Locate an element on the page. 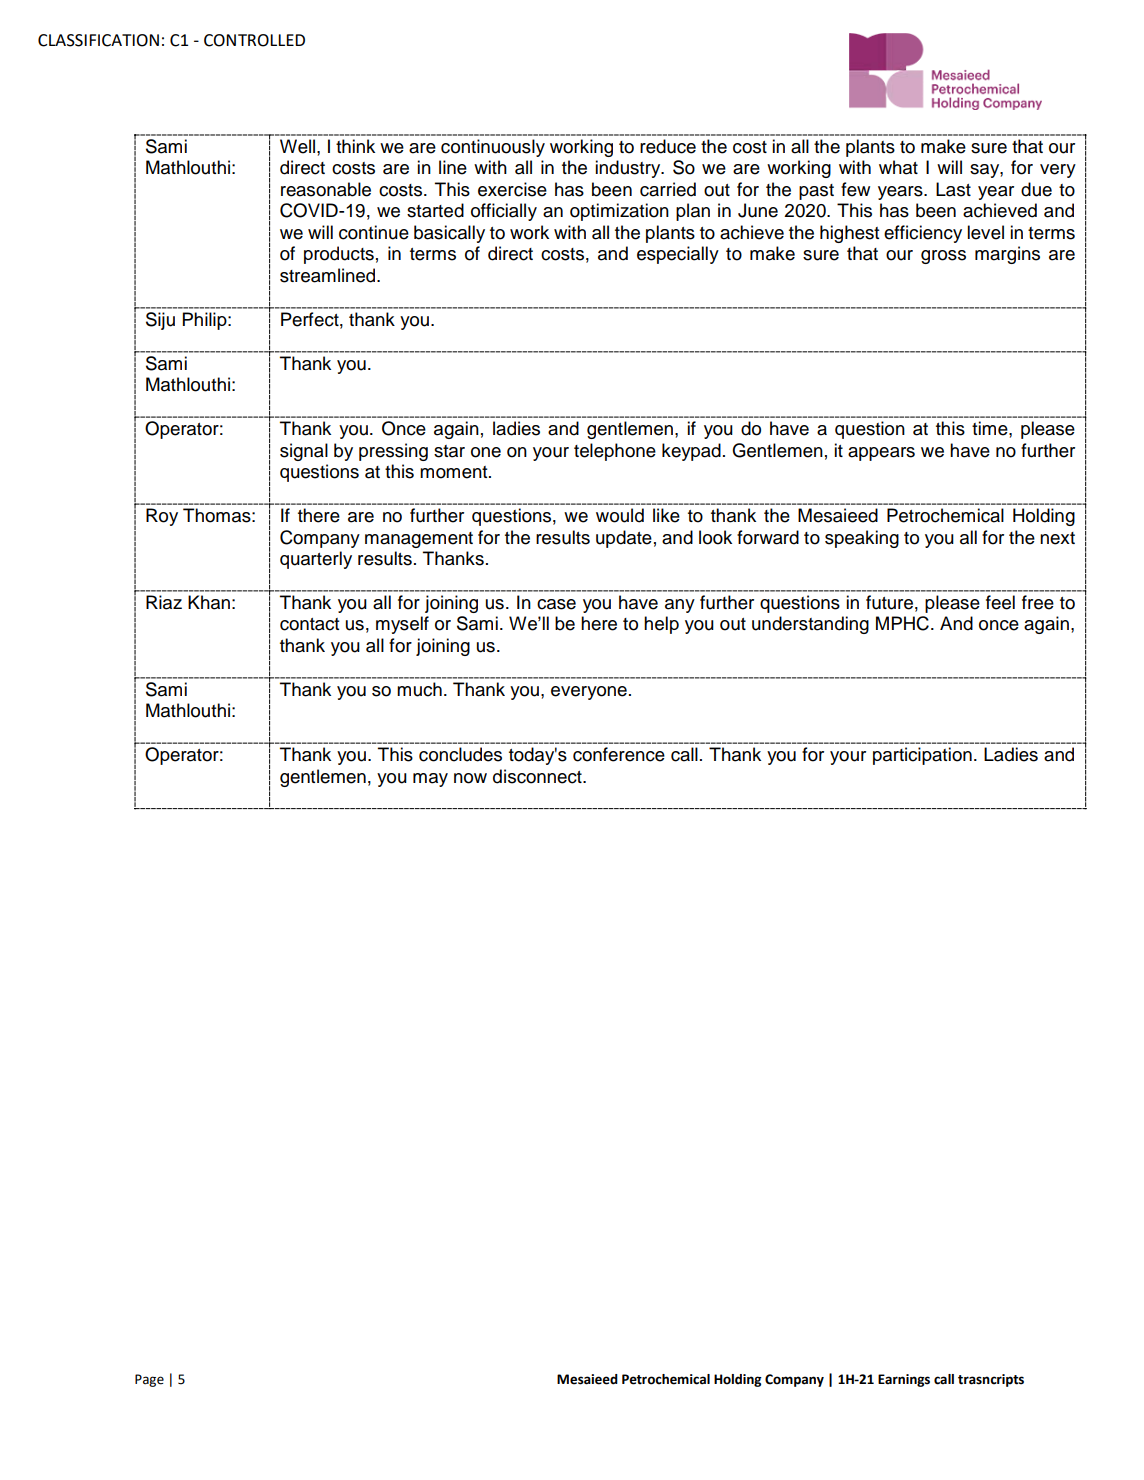 The height and width of the page is (1480, 1144). continuously is located at coordinates (493, 148).
